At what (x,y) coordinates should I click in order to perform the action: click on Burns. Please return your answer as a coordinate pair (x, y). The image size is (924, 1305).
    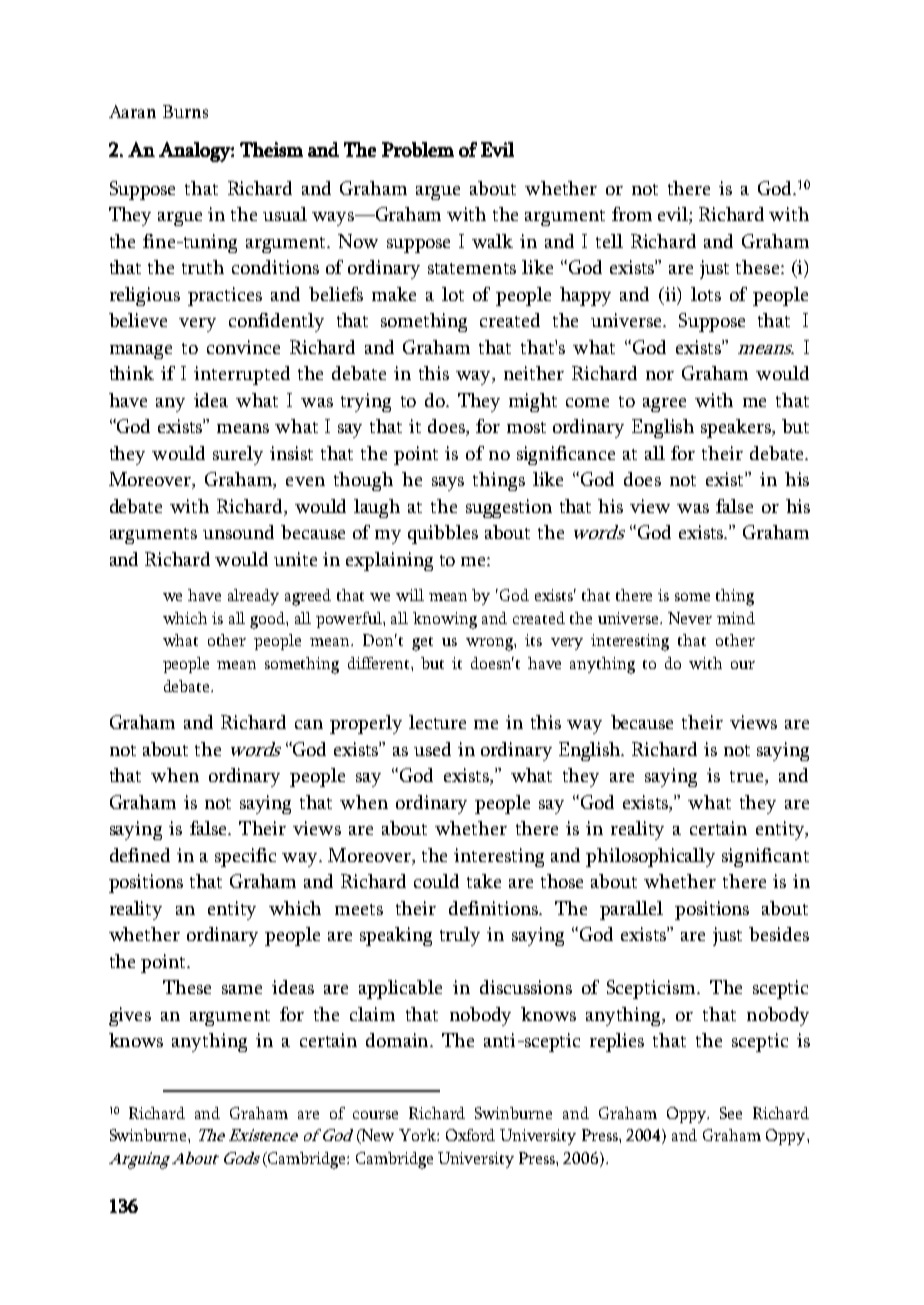
    Looking at the image, I should click on (185, 111).
